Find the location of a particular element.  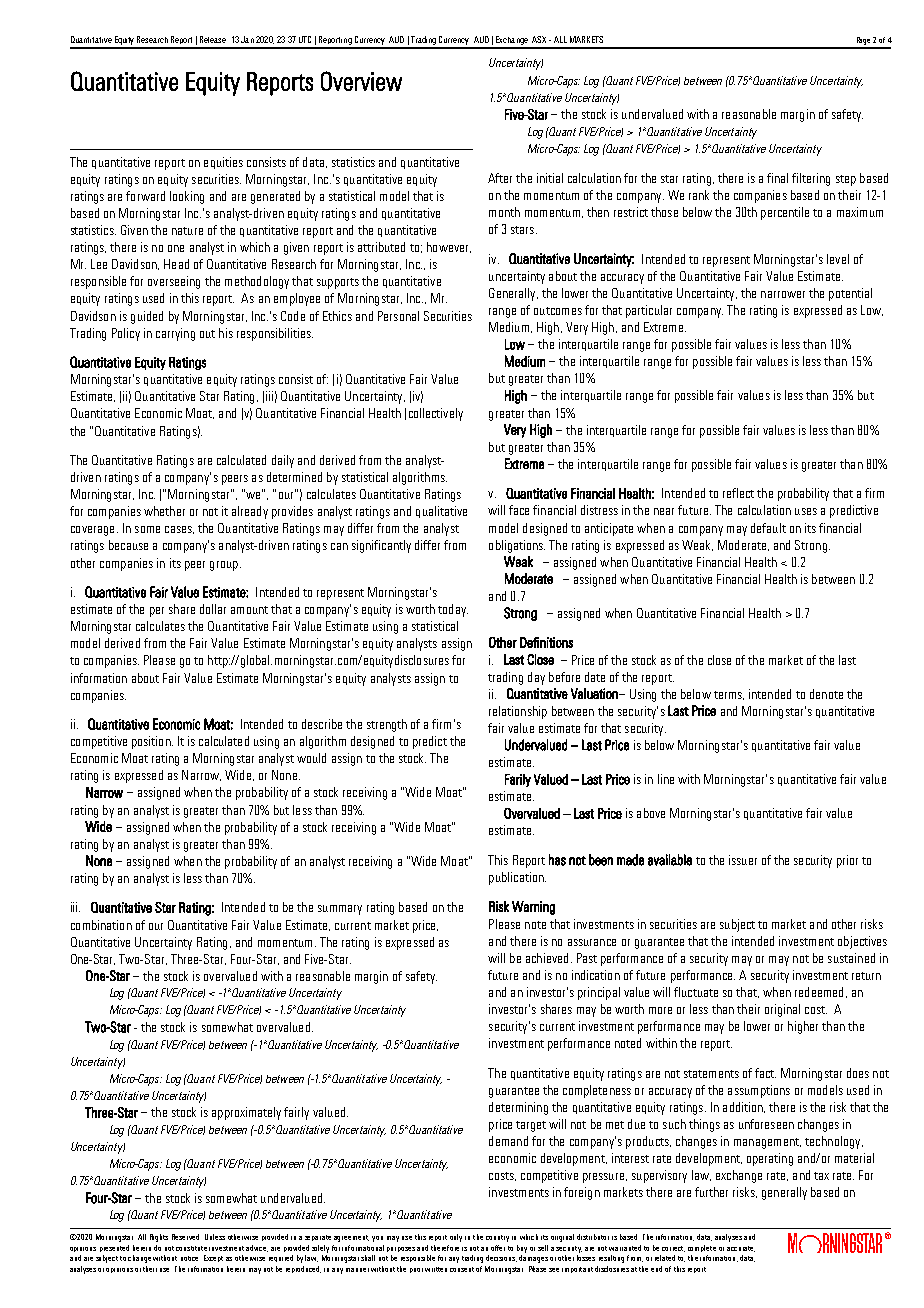

Reserved is located at coordinates (185, 1237).
